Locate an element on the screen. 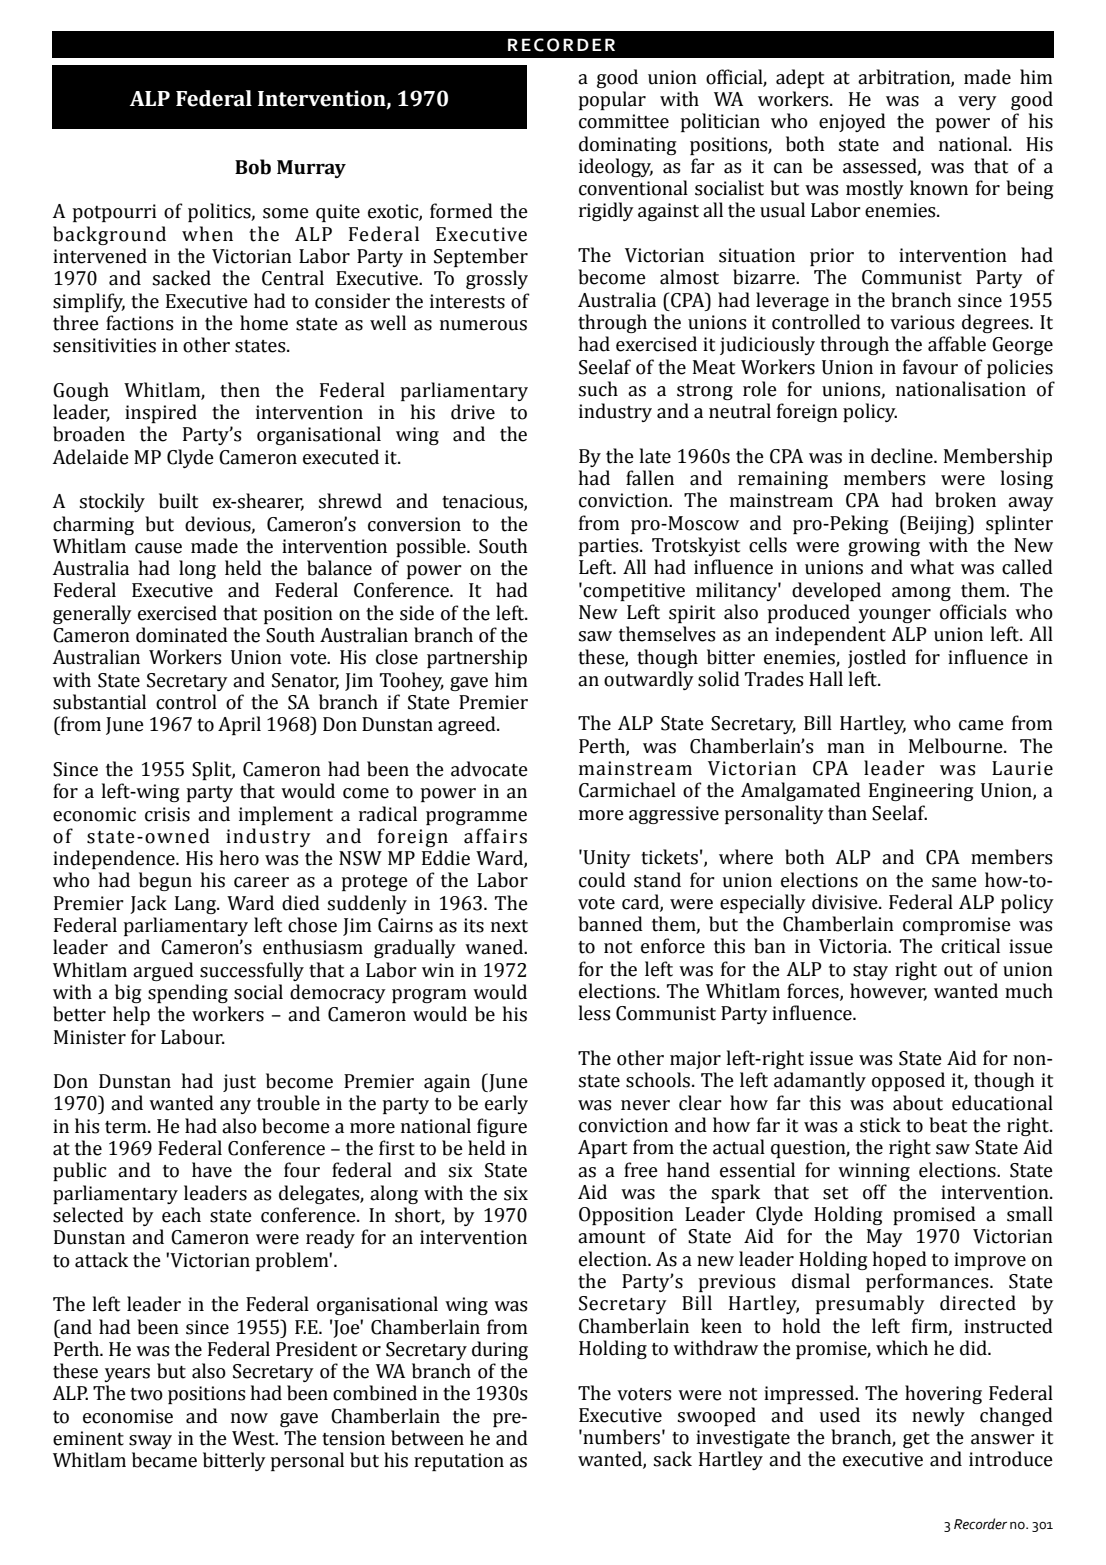  spending is located at coordinates (188, 993).
